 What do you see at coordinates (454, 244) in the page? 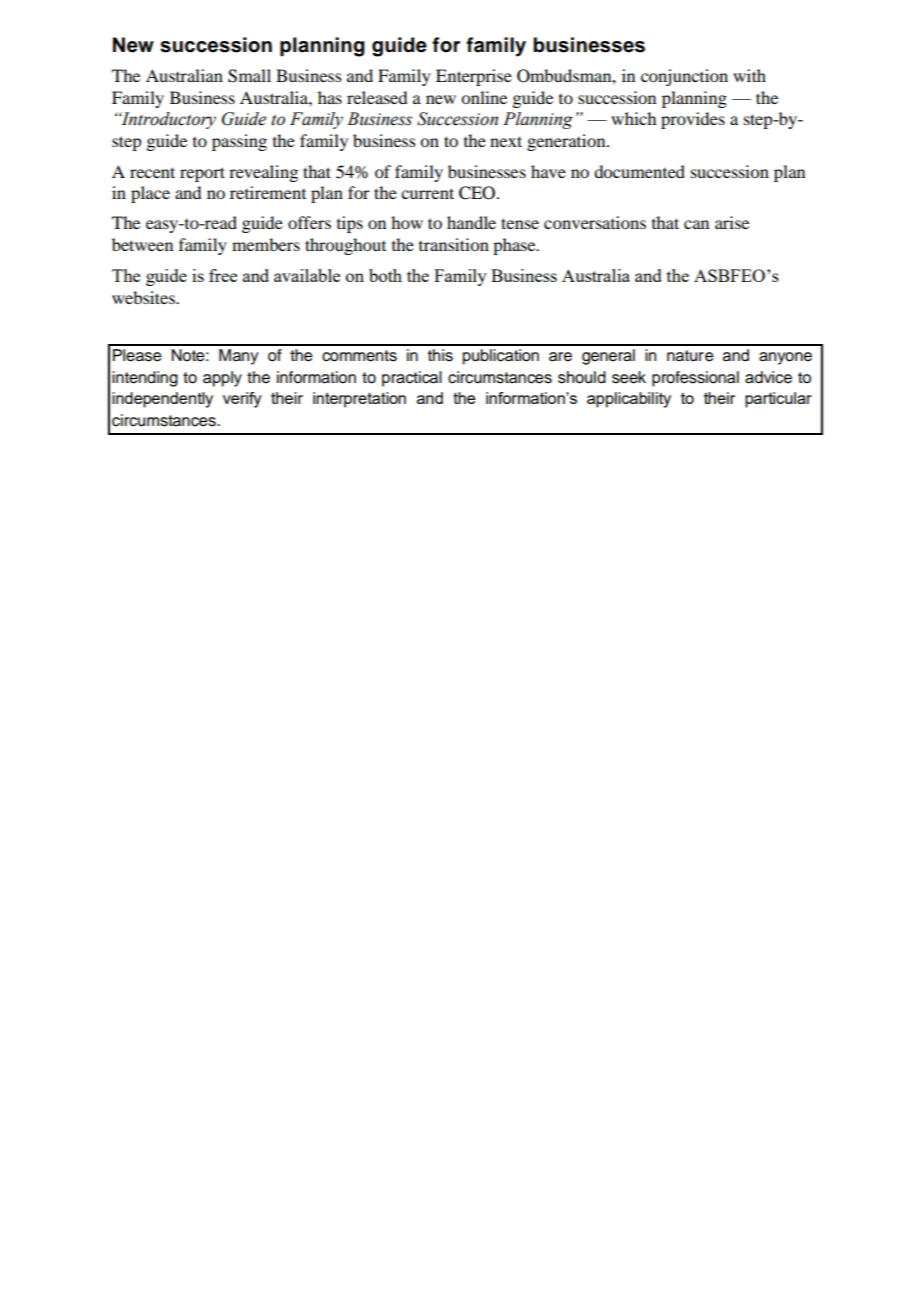
I see `transition` at bounding box center [454, 244].
